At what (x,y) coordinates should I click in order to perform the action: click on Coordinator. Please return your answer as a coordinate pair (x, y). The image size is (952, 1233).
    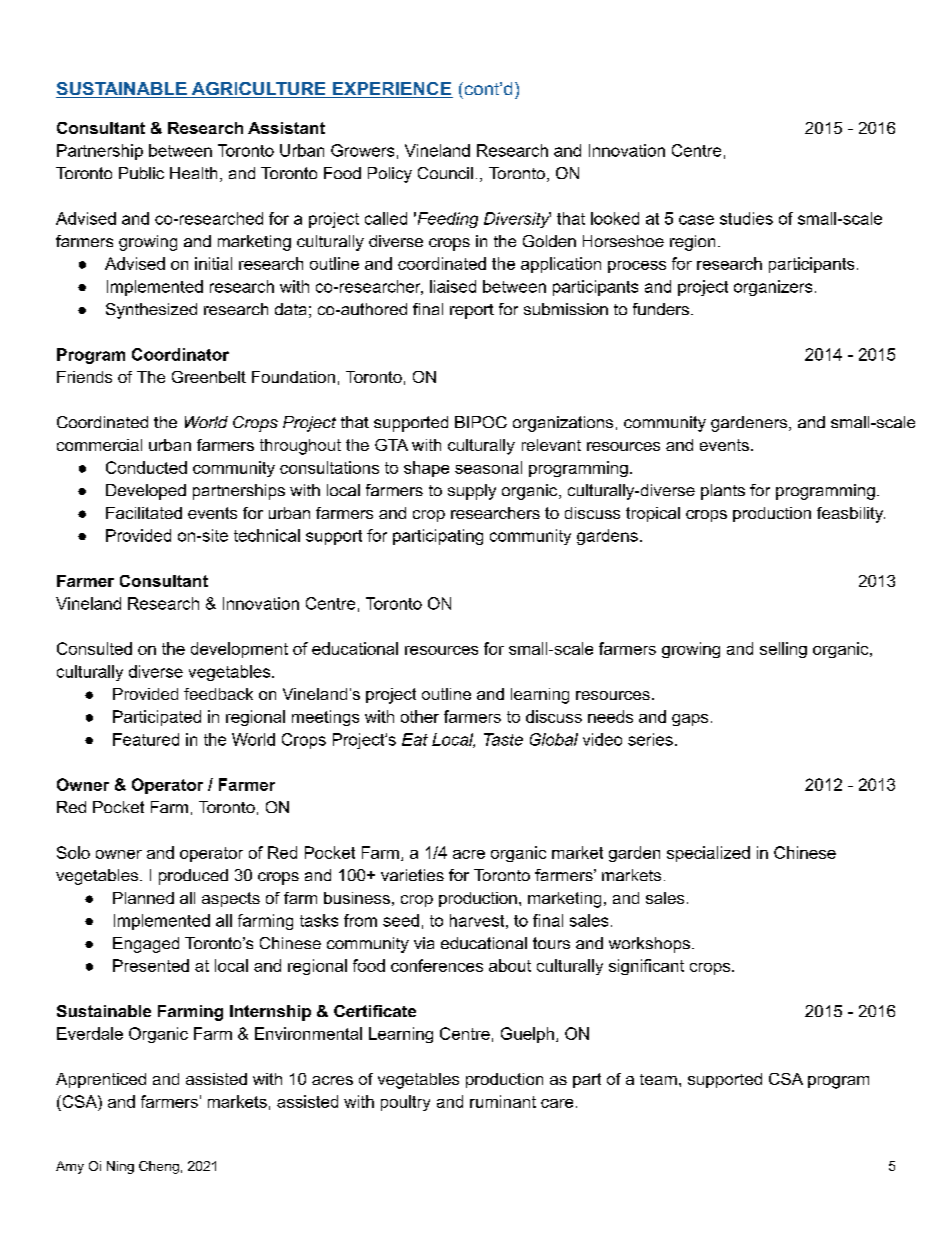
    Looking at the image, I should click on (180, 354).
